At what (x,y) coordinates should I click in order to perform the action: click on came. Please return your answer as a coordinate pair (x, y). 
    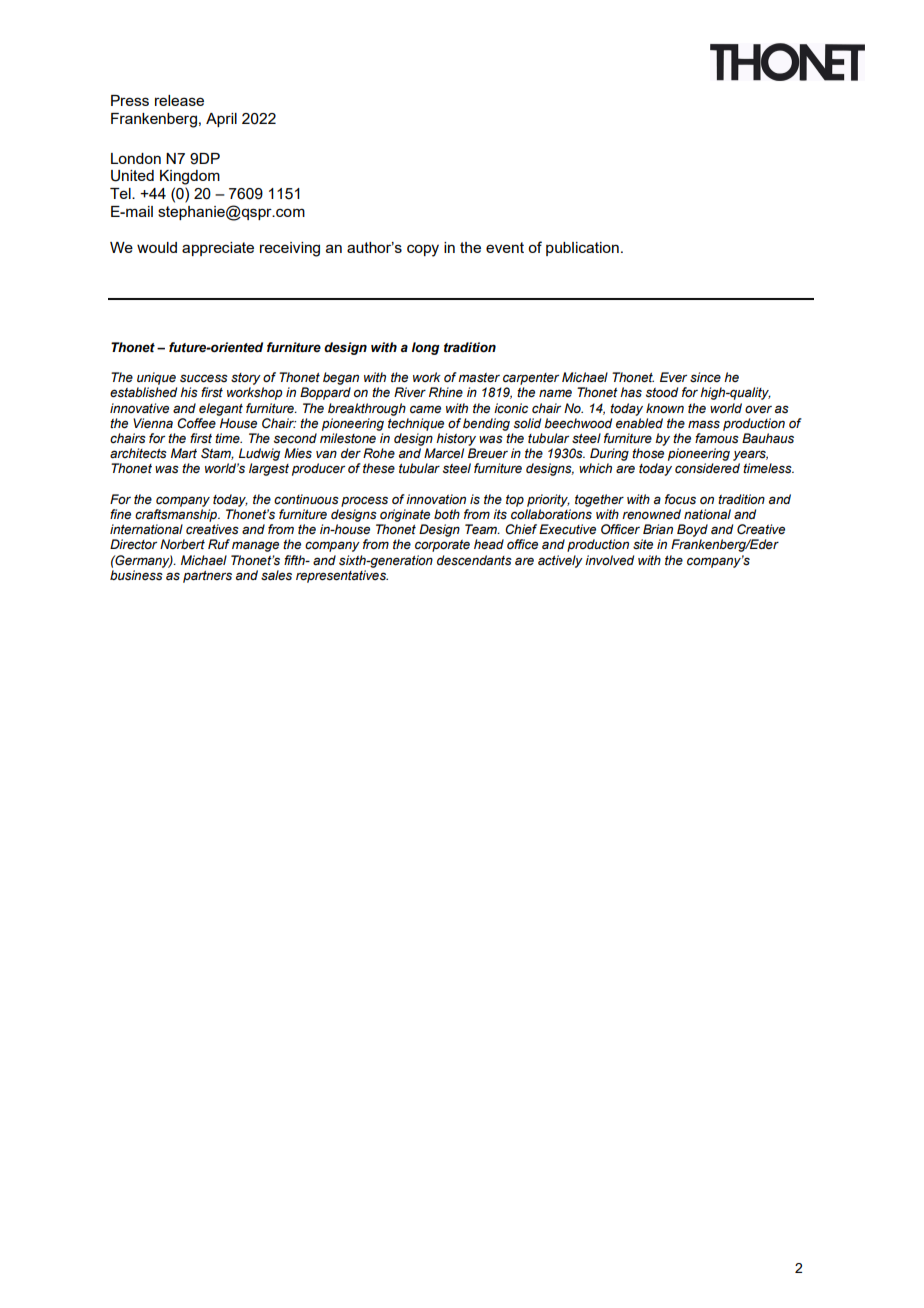
    Looking at the image, I should click on (425, 409).
